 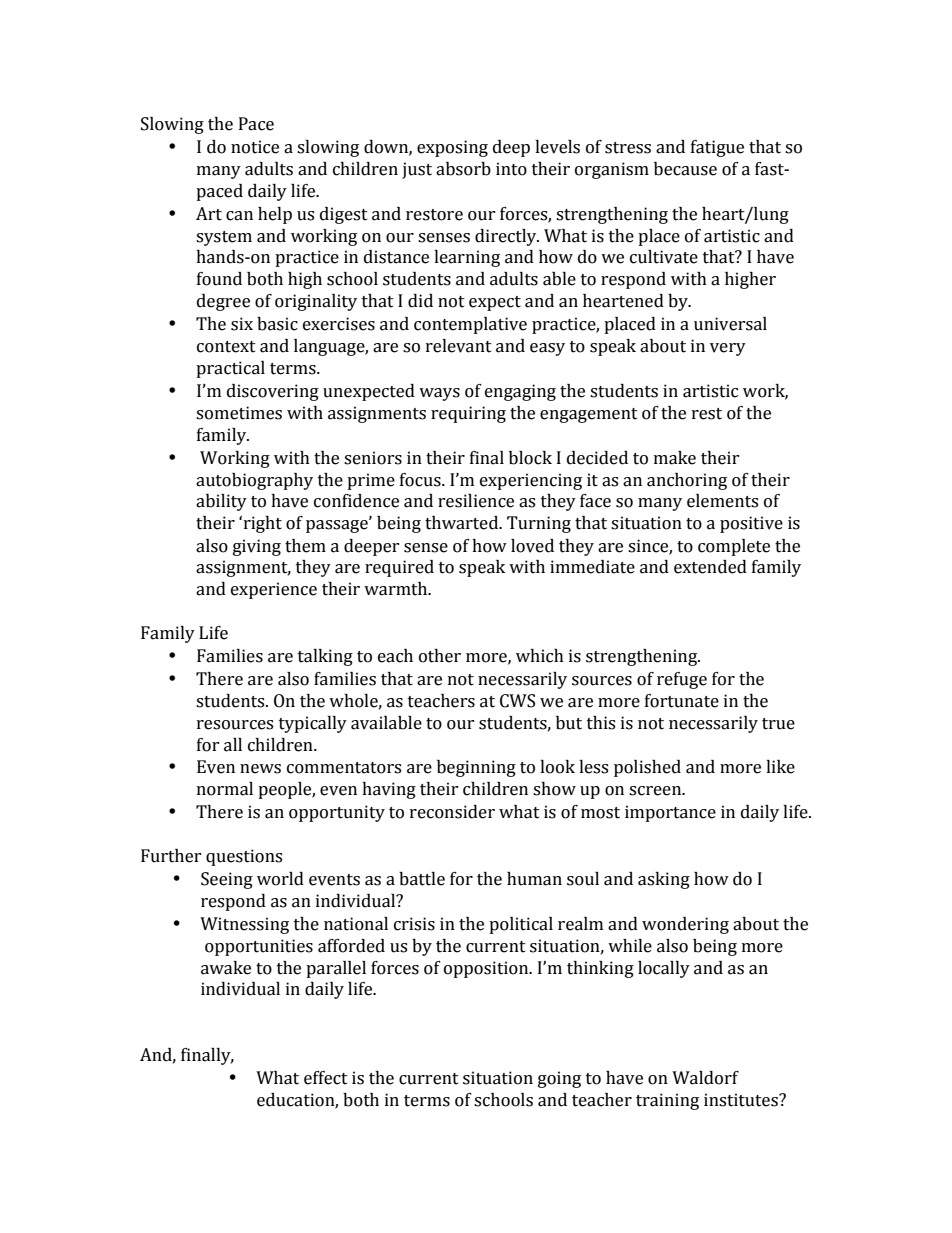 I want to click on effect, so click(x=326, y=1078).
